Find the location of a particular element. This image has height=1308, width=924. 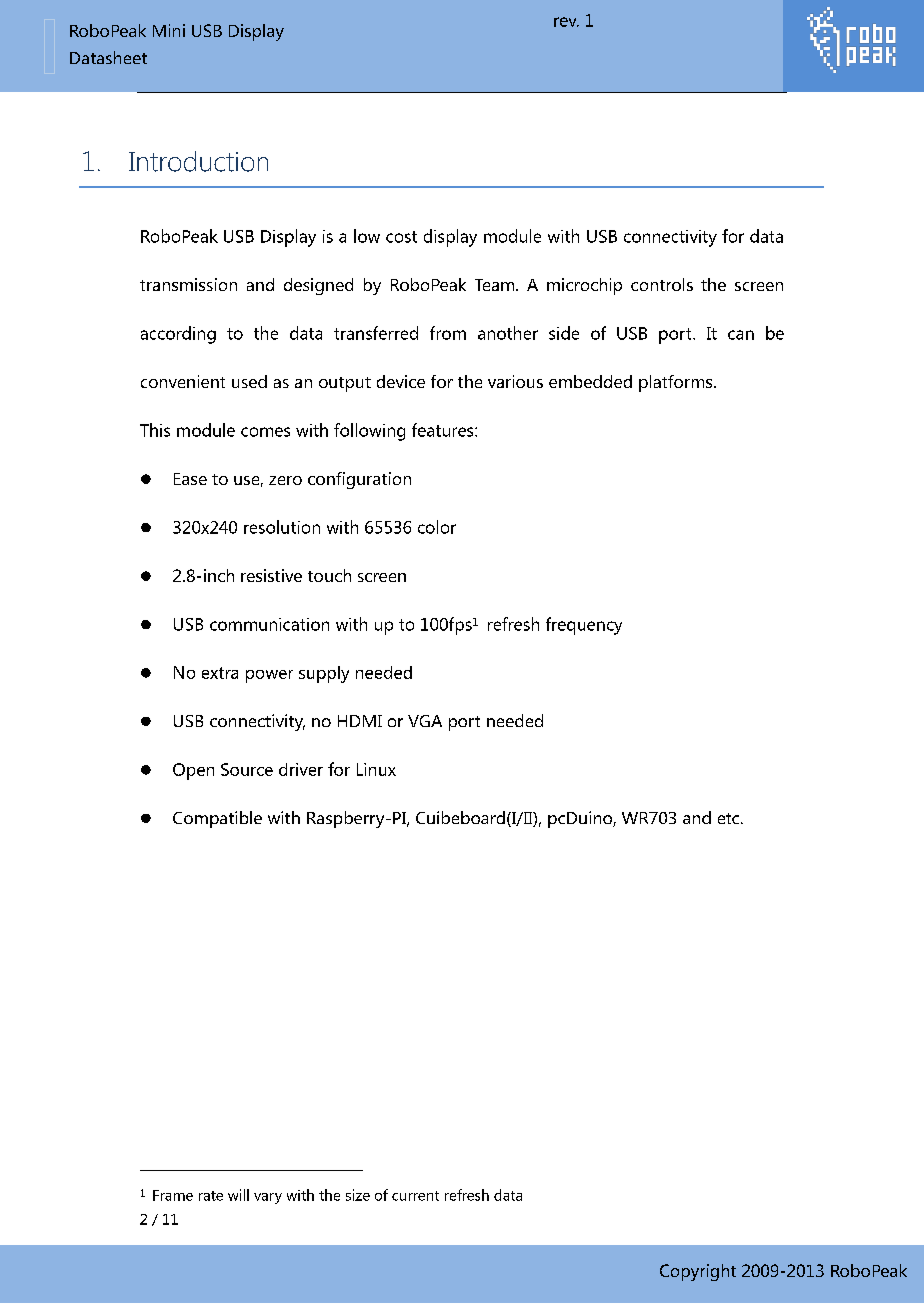

extra is located at coordinates (220, 673).
